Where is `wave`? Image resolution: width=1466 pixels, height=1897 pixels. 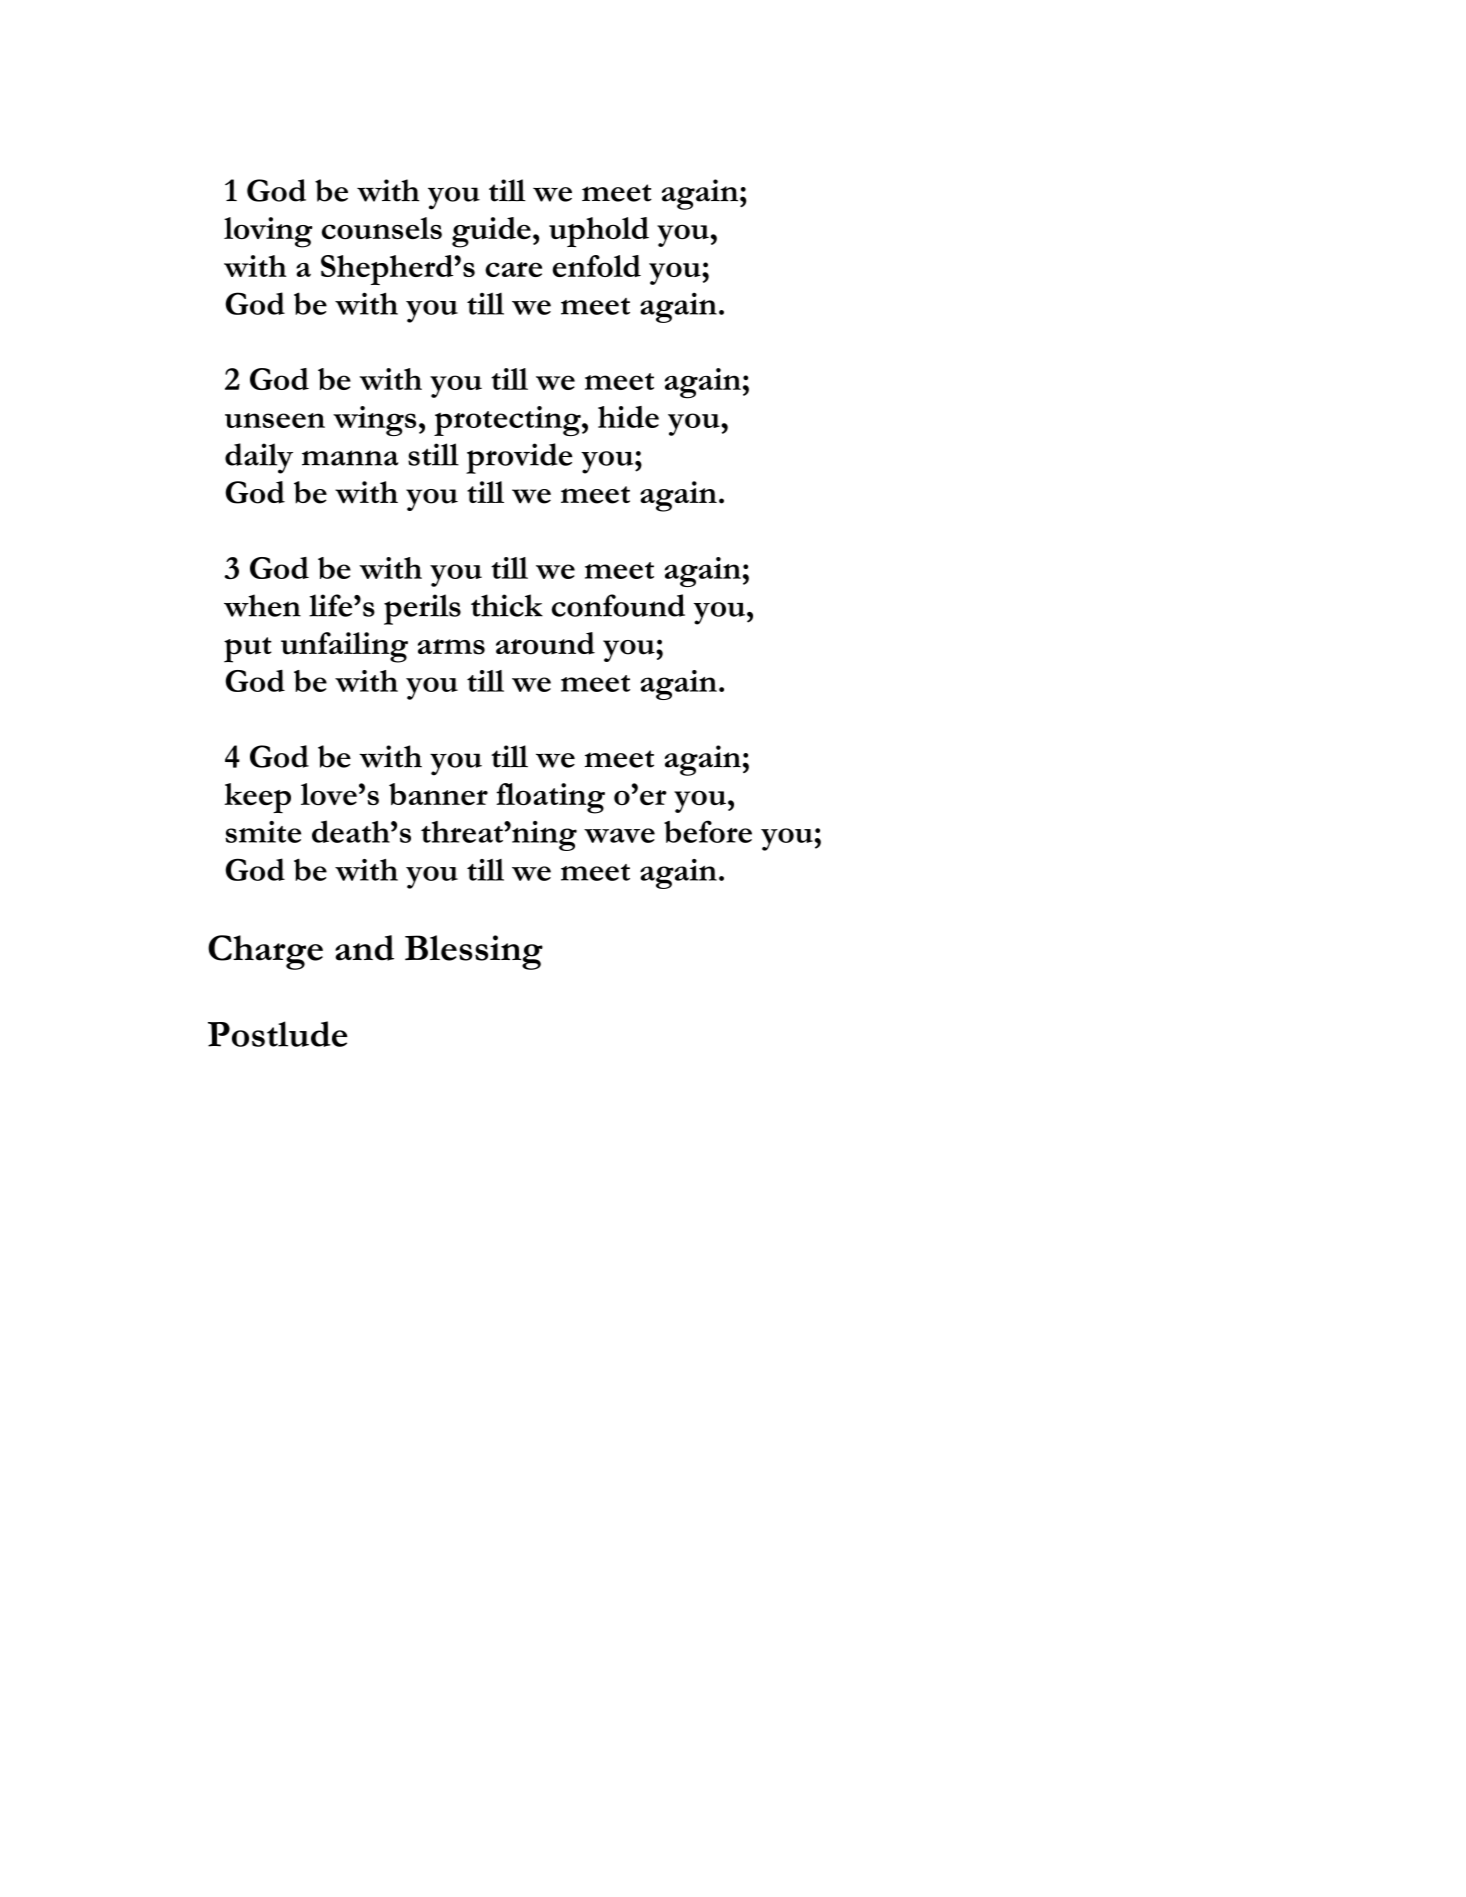 wave is located at coordinates (619, 835).
